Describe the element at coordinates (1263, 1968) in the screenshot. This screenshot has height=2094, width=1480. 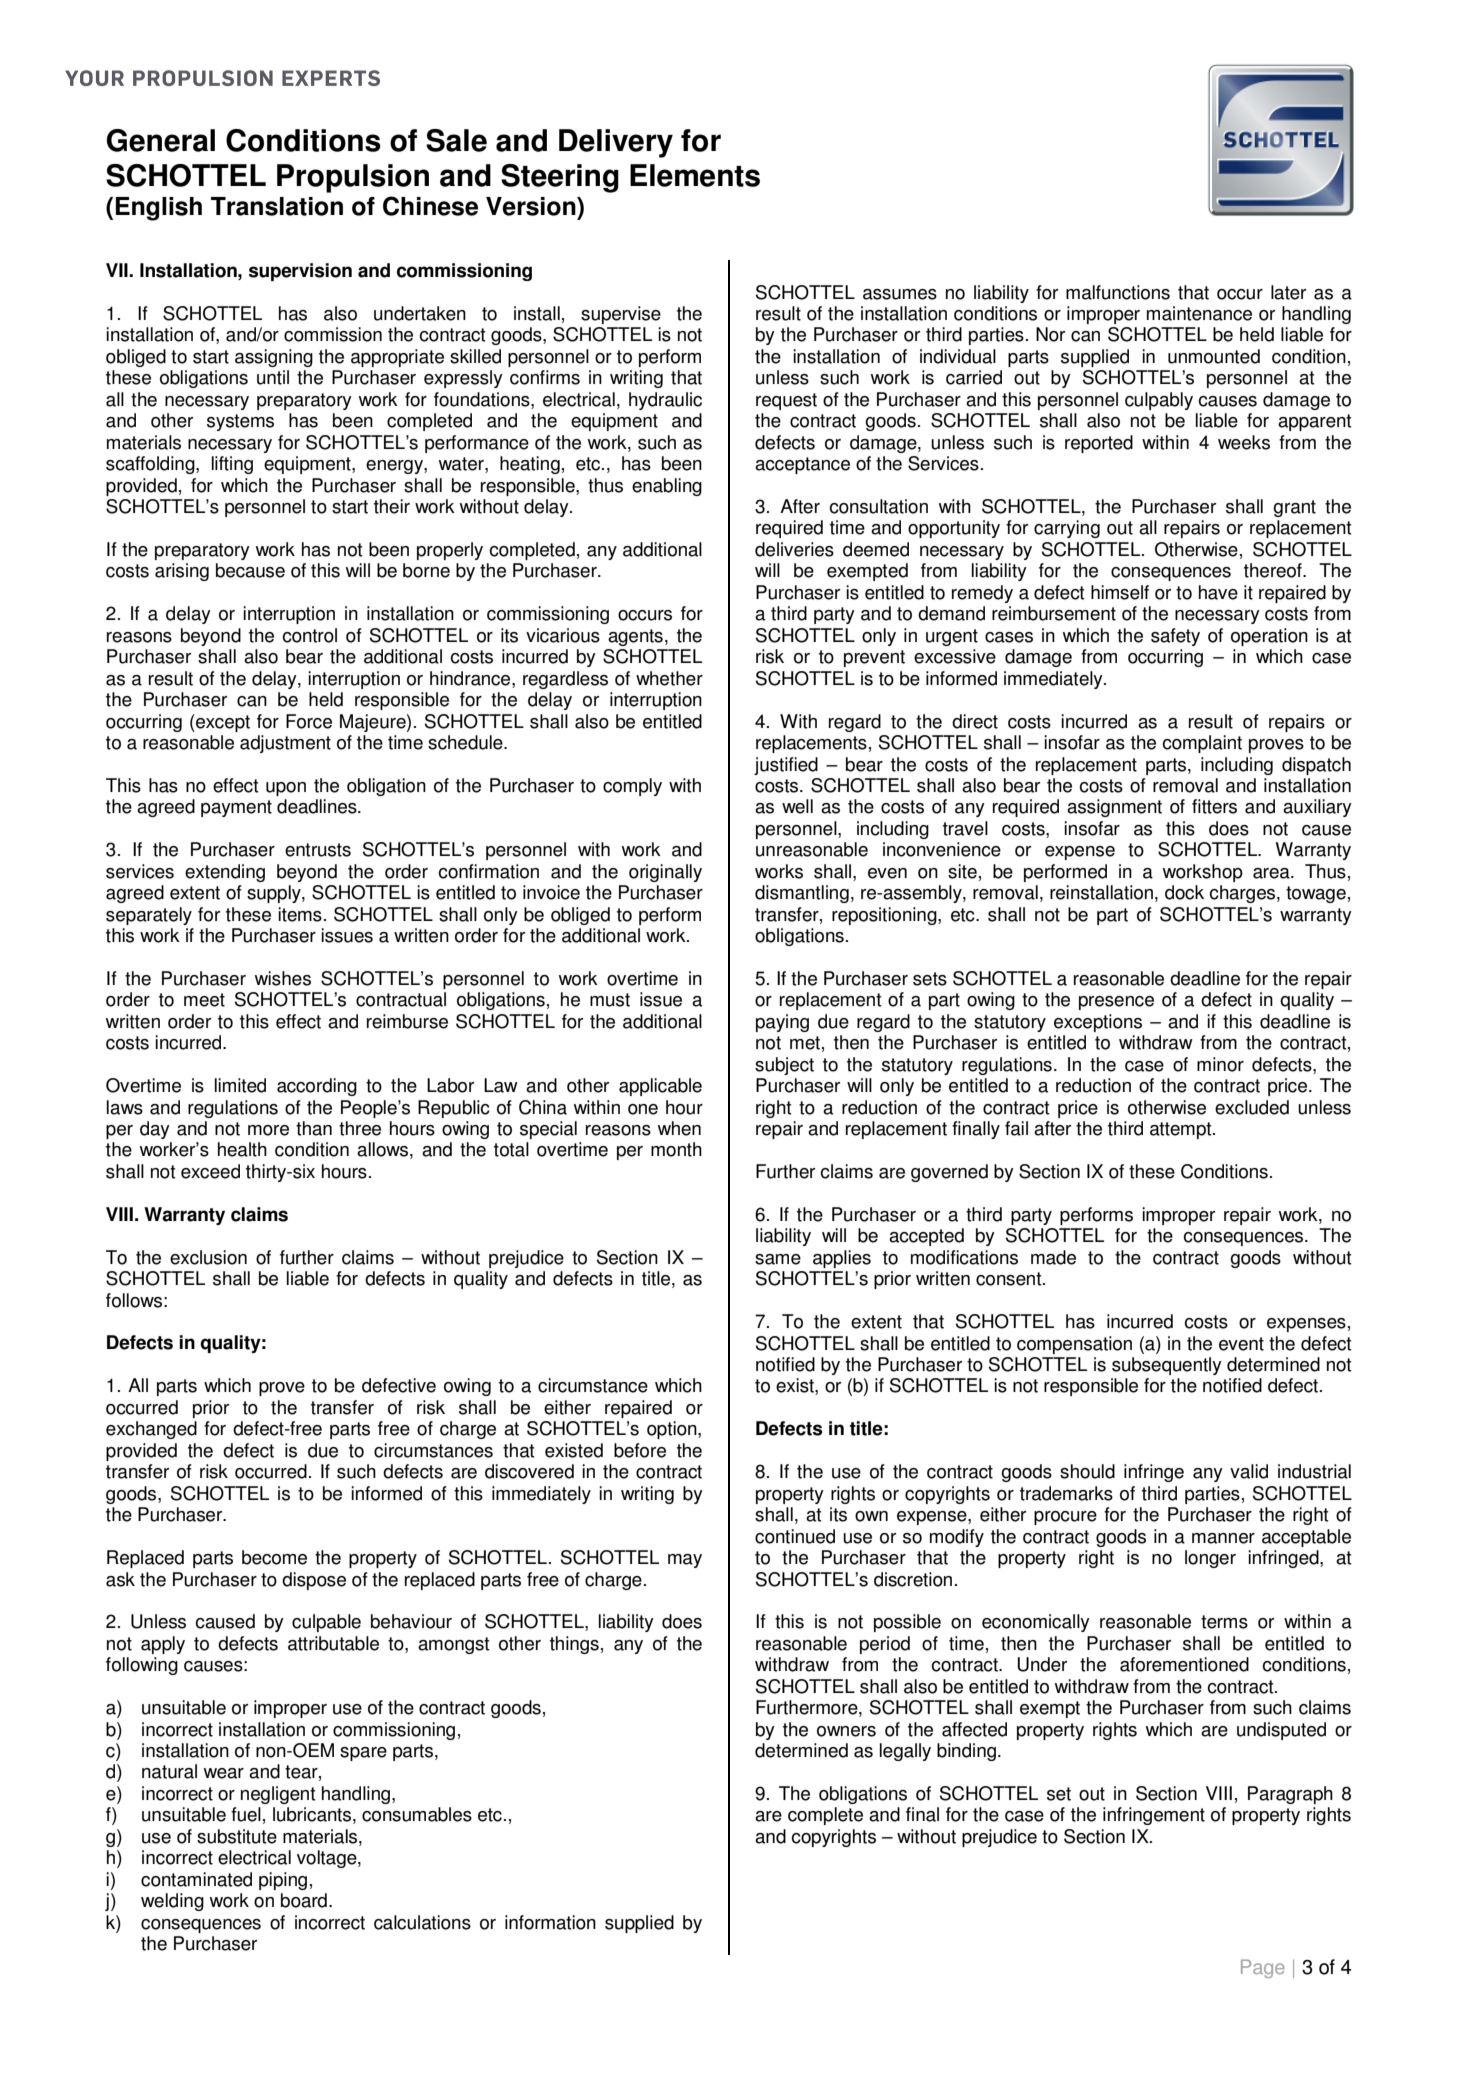
I see `Page` at that location.
